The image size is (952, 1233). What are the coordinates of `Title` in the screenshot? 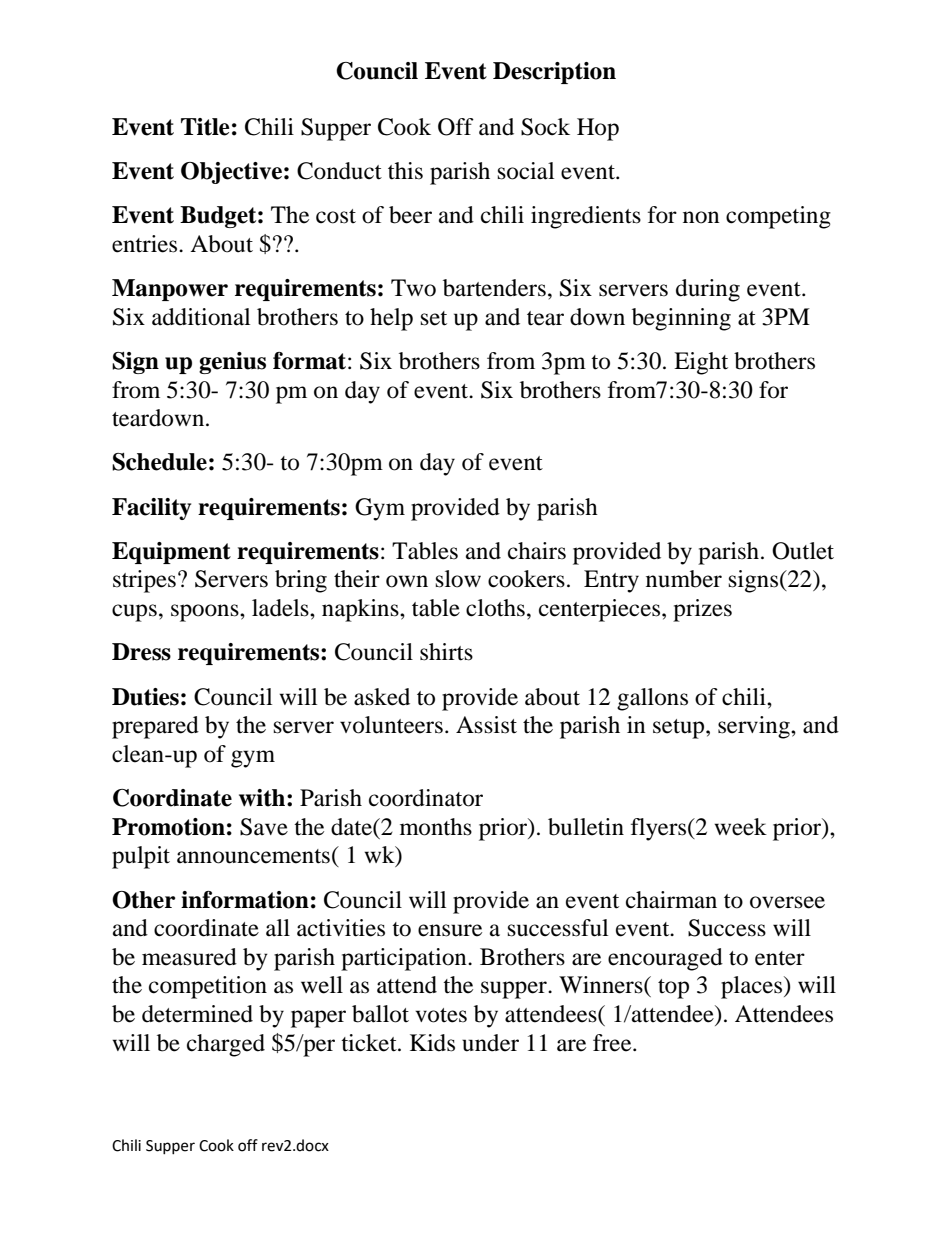 It's located at (205, 127).
